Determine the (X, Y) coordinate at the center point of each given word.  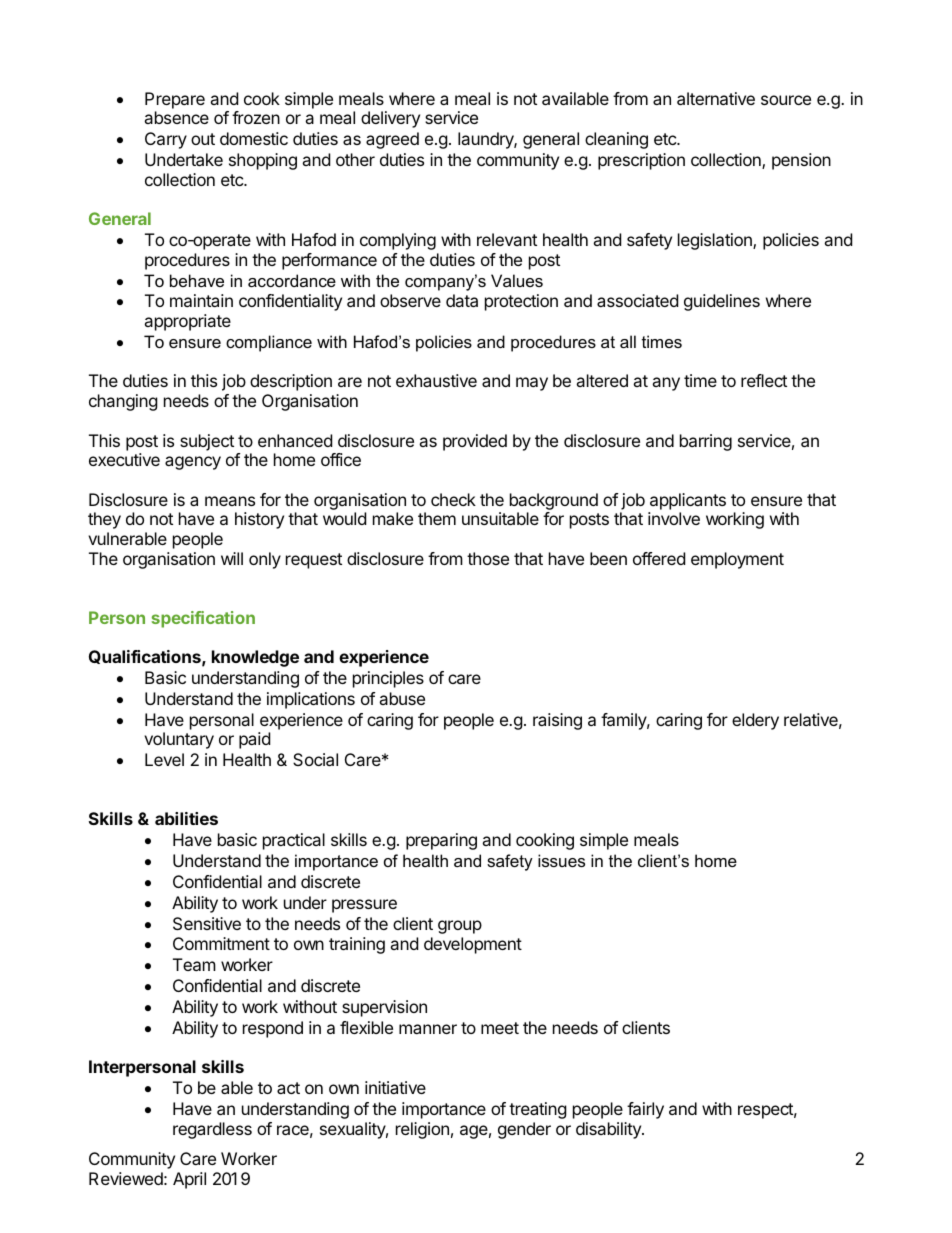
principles (388, 679)
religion (422, 1130)
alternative (716, 98)
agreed (392, 140)
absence (176, 117)
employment (737, 560)
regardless (212, 1130)
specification (203, 619)
